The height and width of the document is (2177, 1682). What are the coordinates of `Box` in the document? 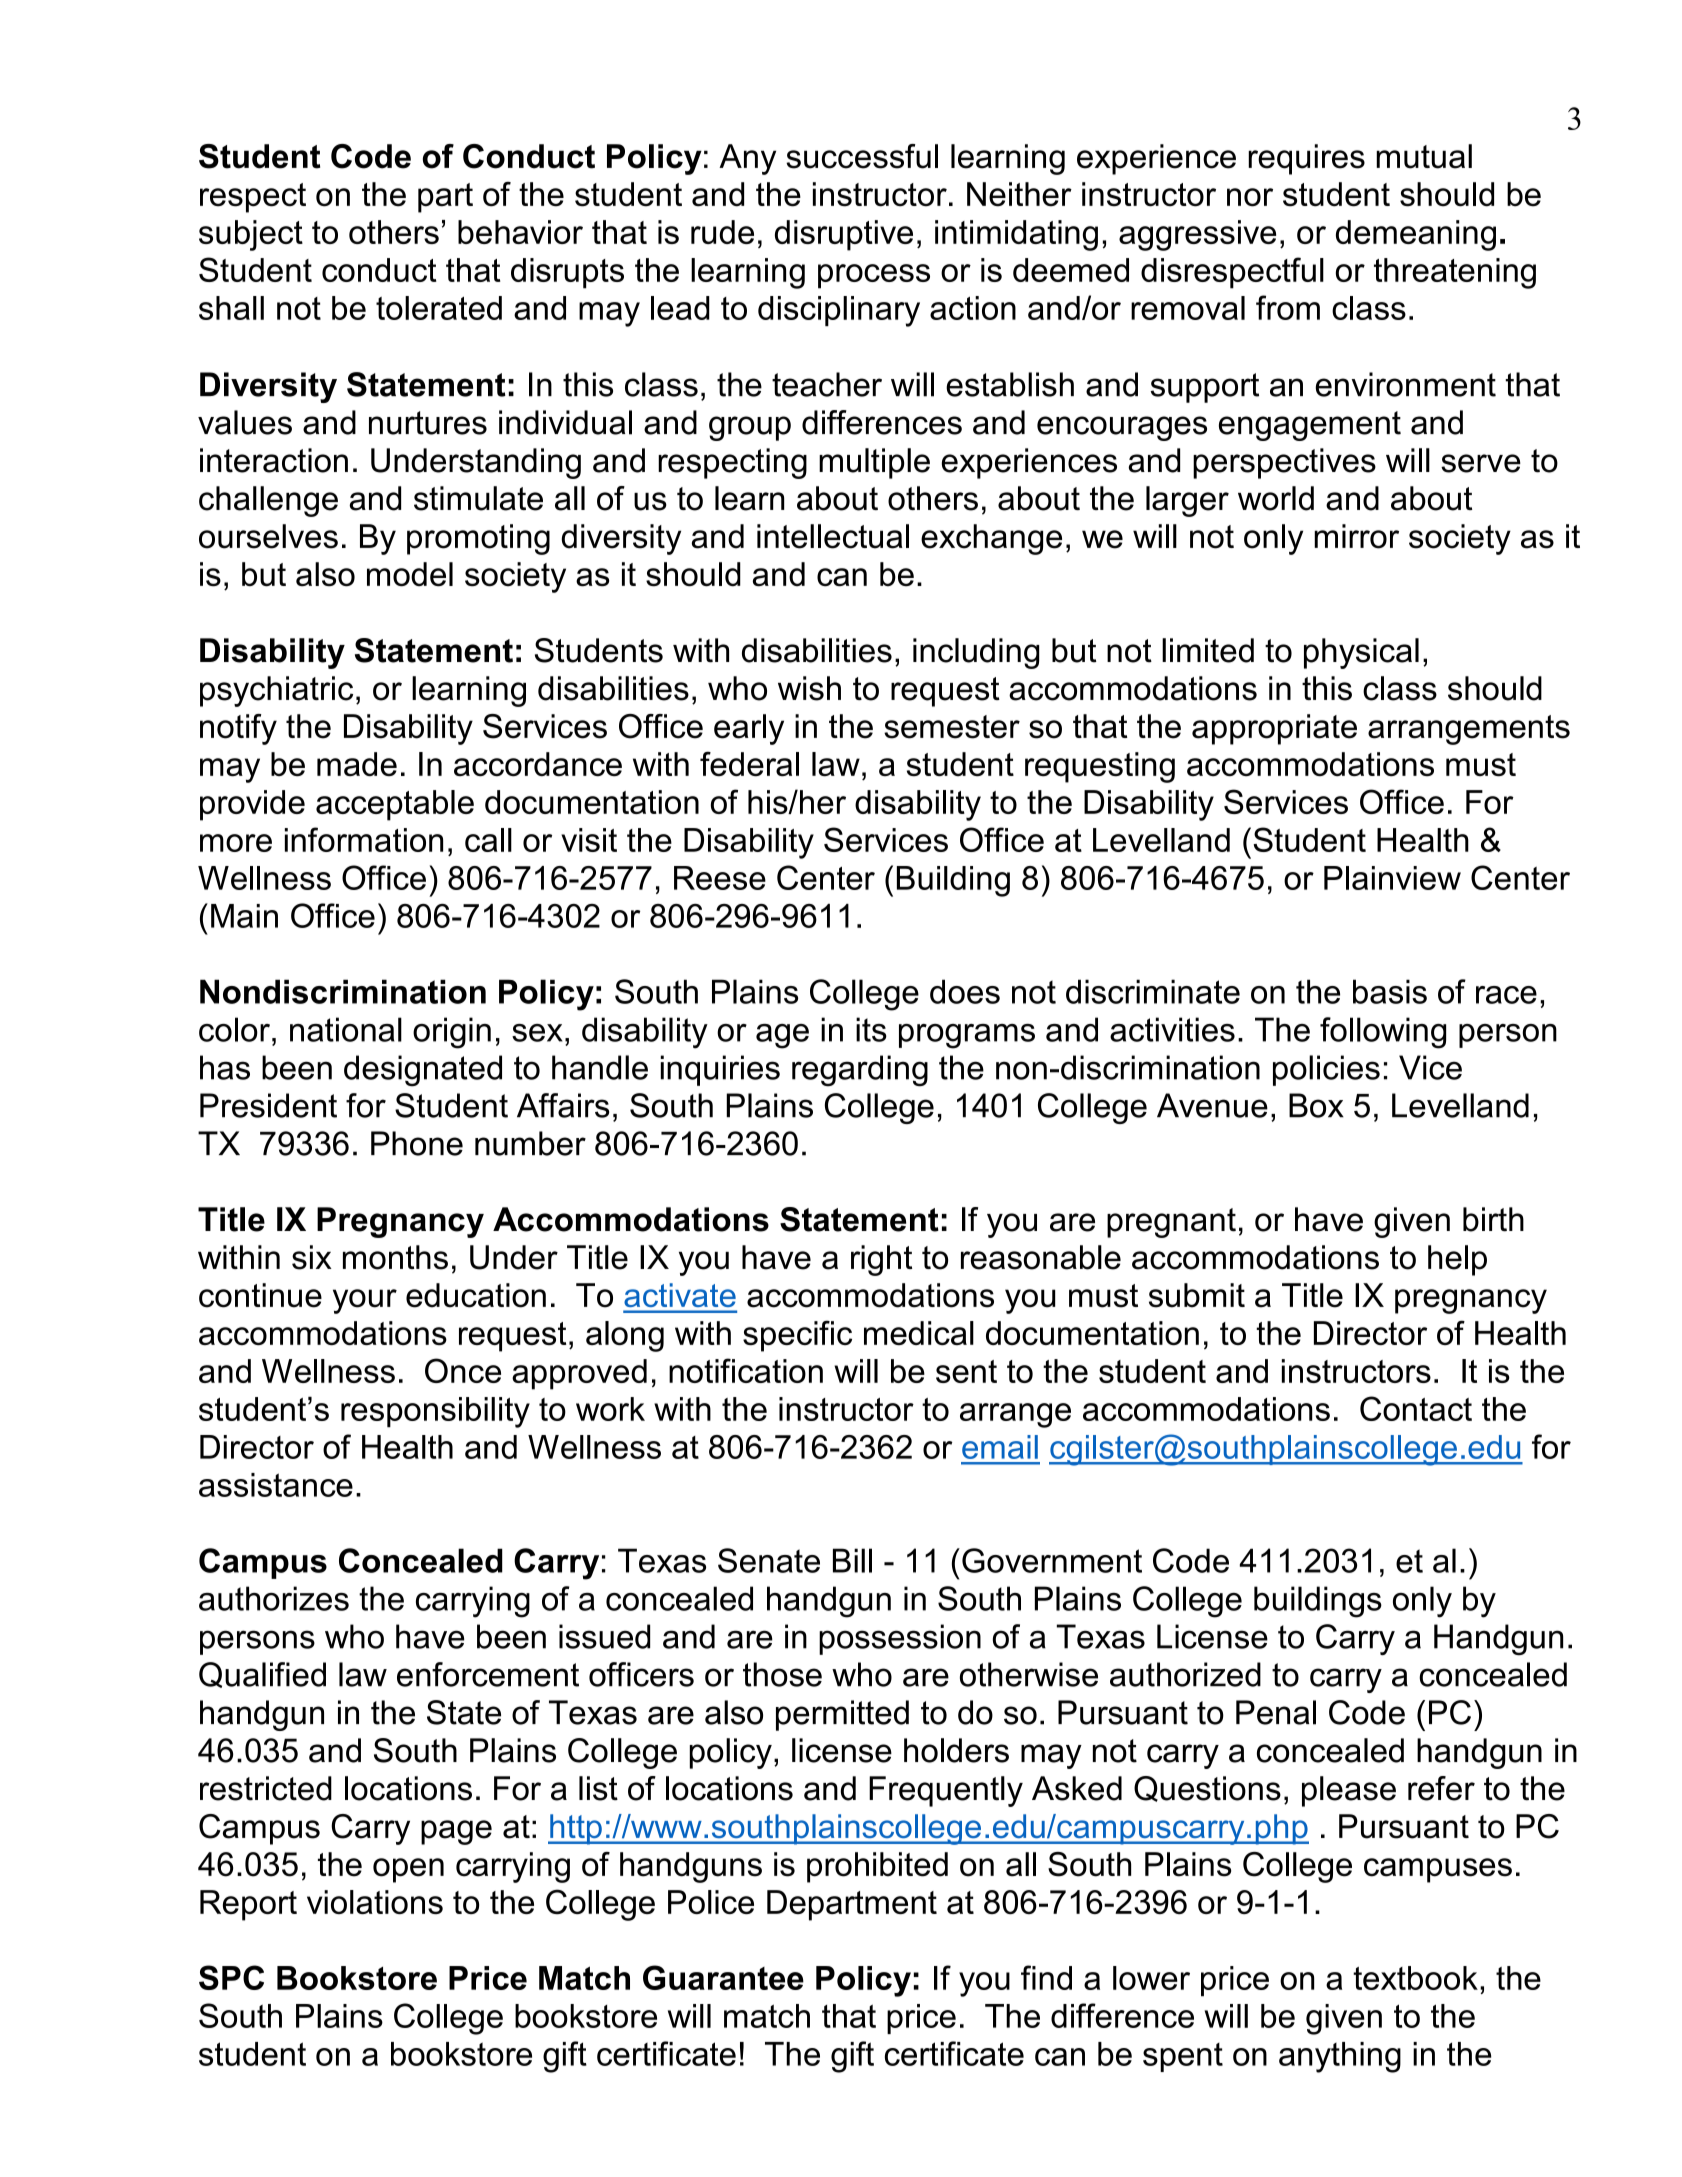 It's located at (1316, 1105).
